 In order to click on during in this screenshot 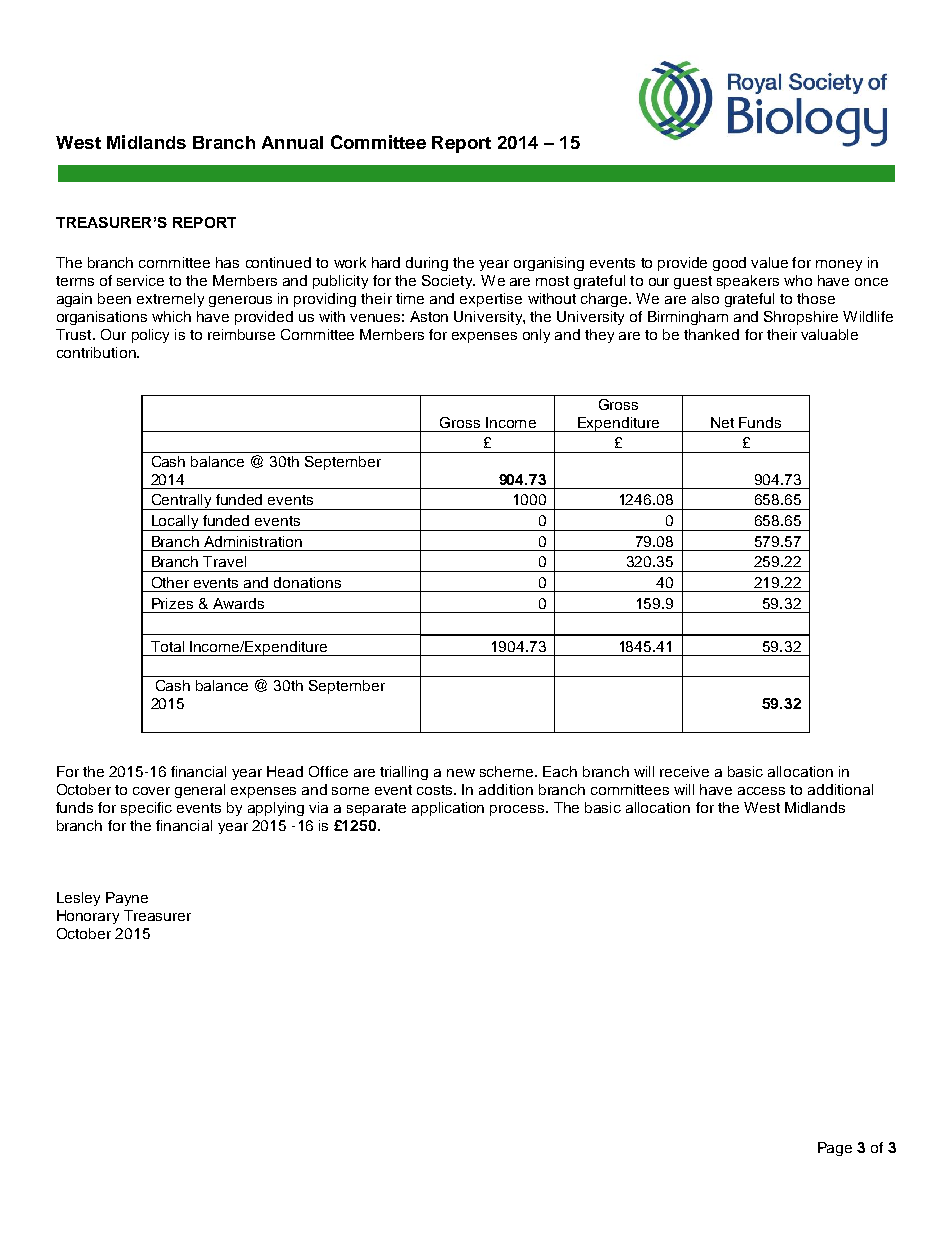, I will do `click(427, 264)`.
